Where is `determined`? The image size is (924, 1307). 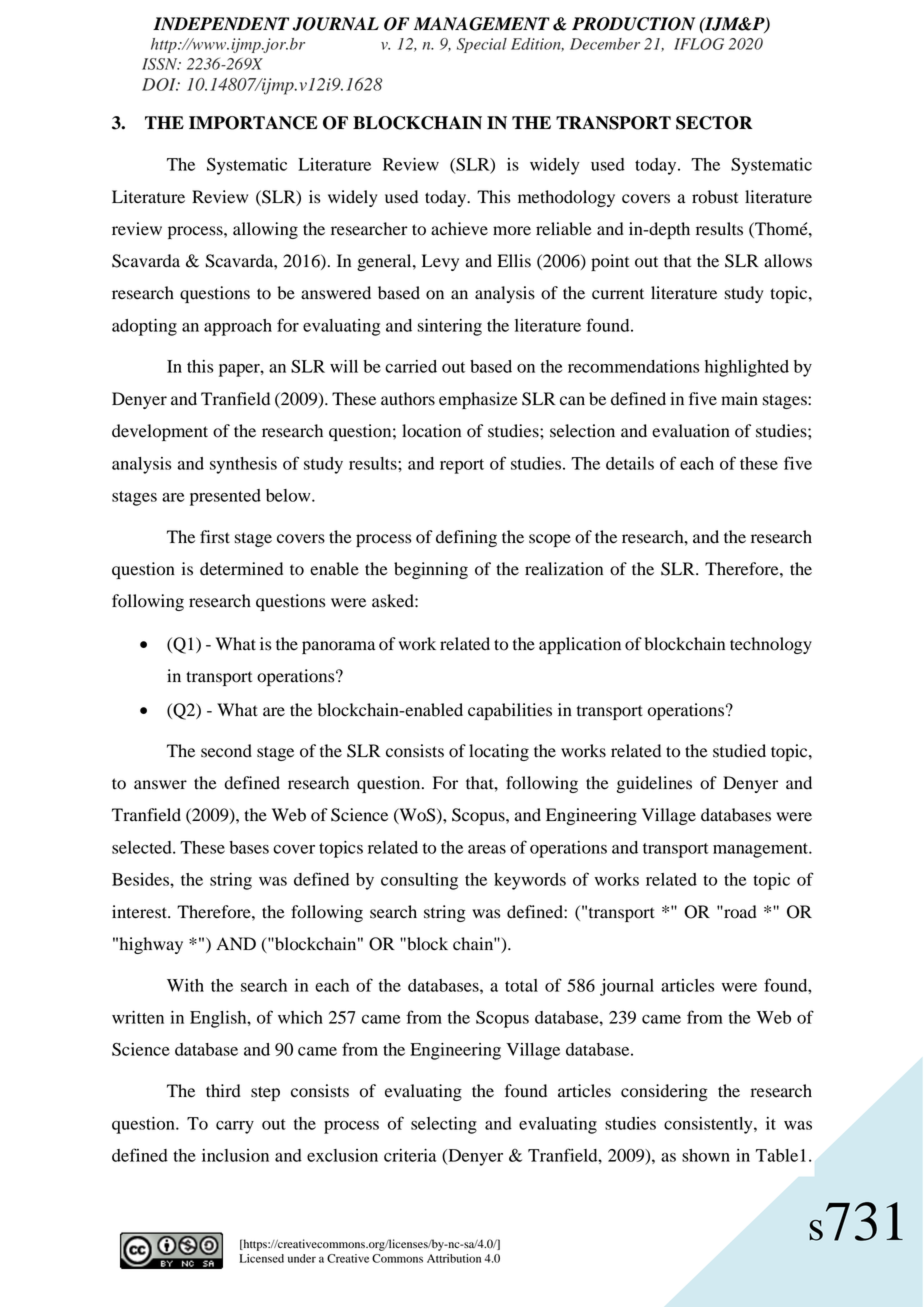
determined is located at coordinates (241, 569).
